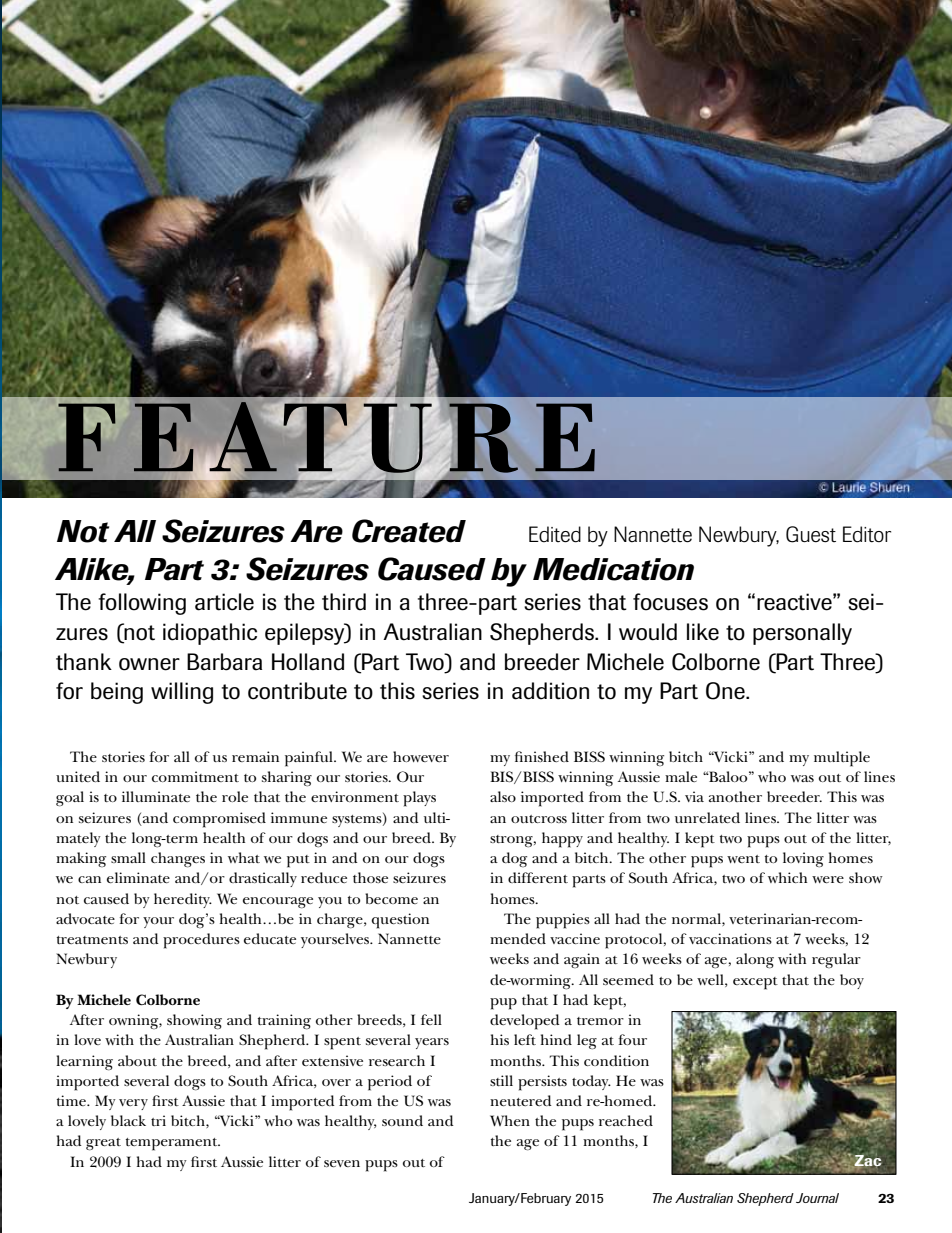  I want to click on went, so click(743, 859).
